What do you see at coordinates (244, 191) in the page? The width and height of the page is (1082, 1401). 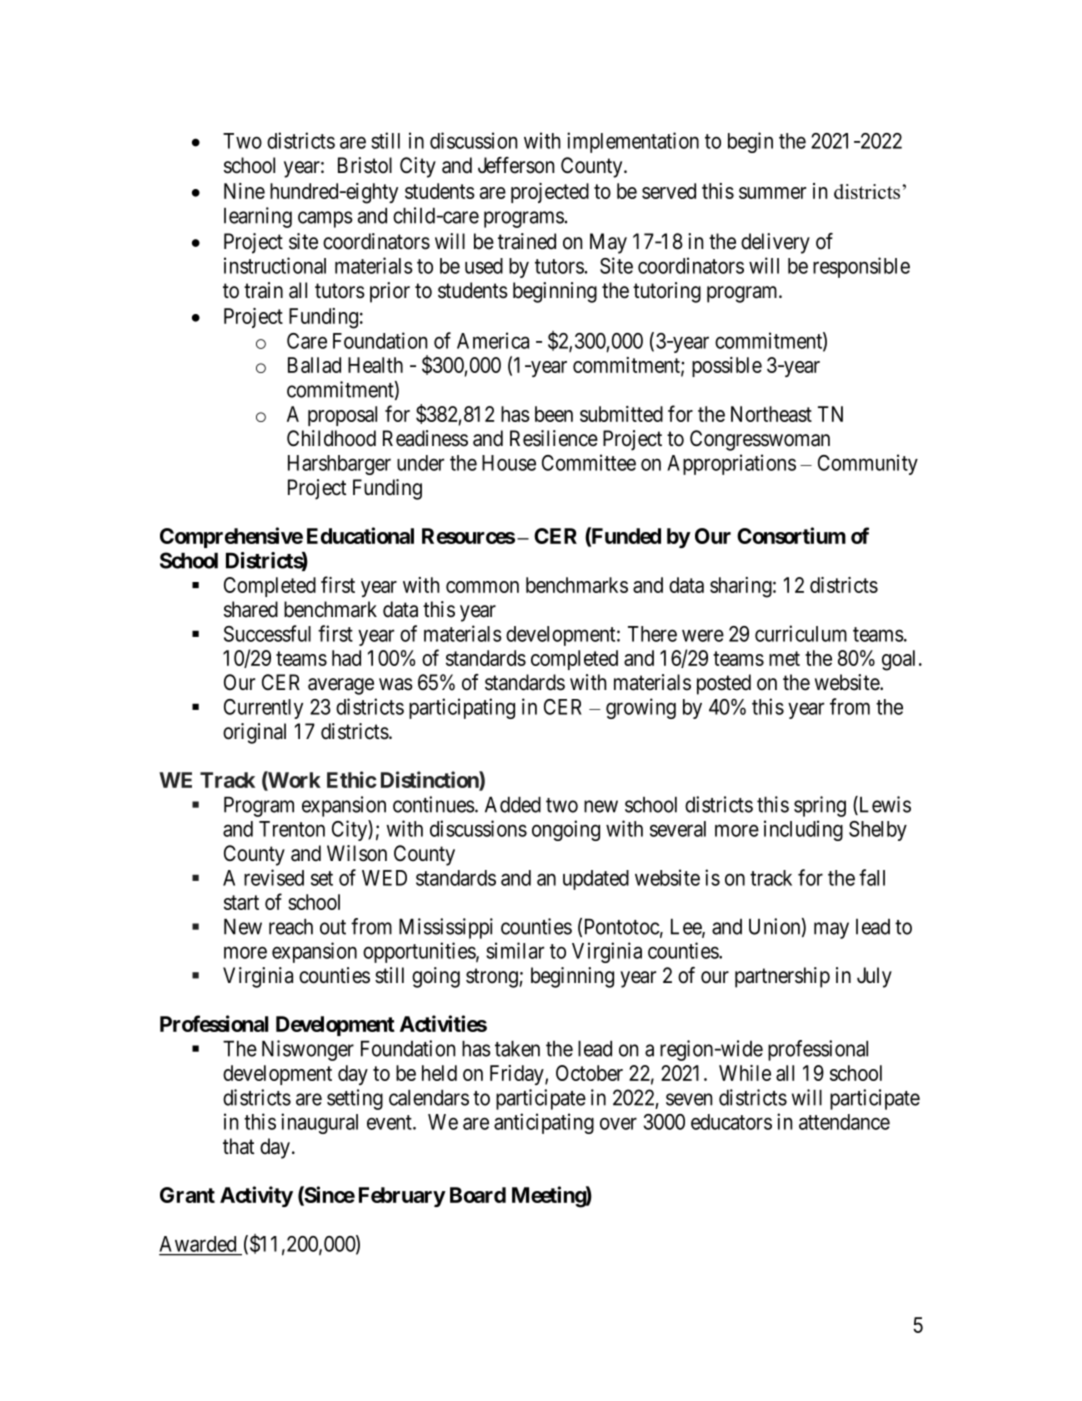 I see `Nine` at bounding box center [244, 191].
